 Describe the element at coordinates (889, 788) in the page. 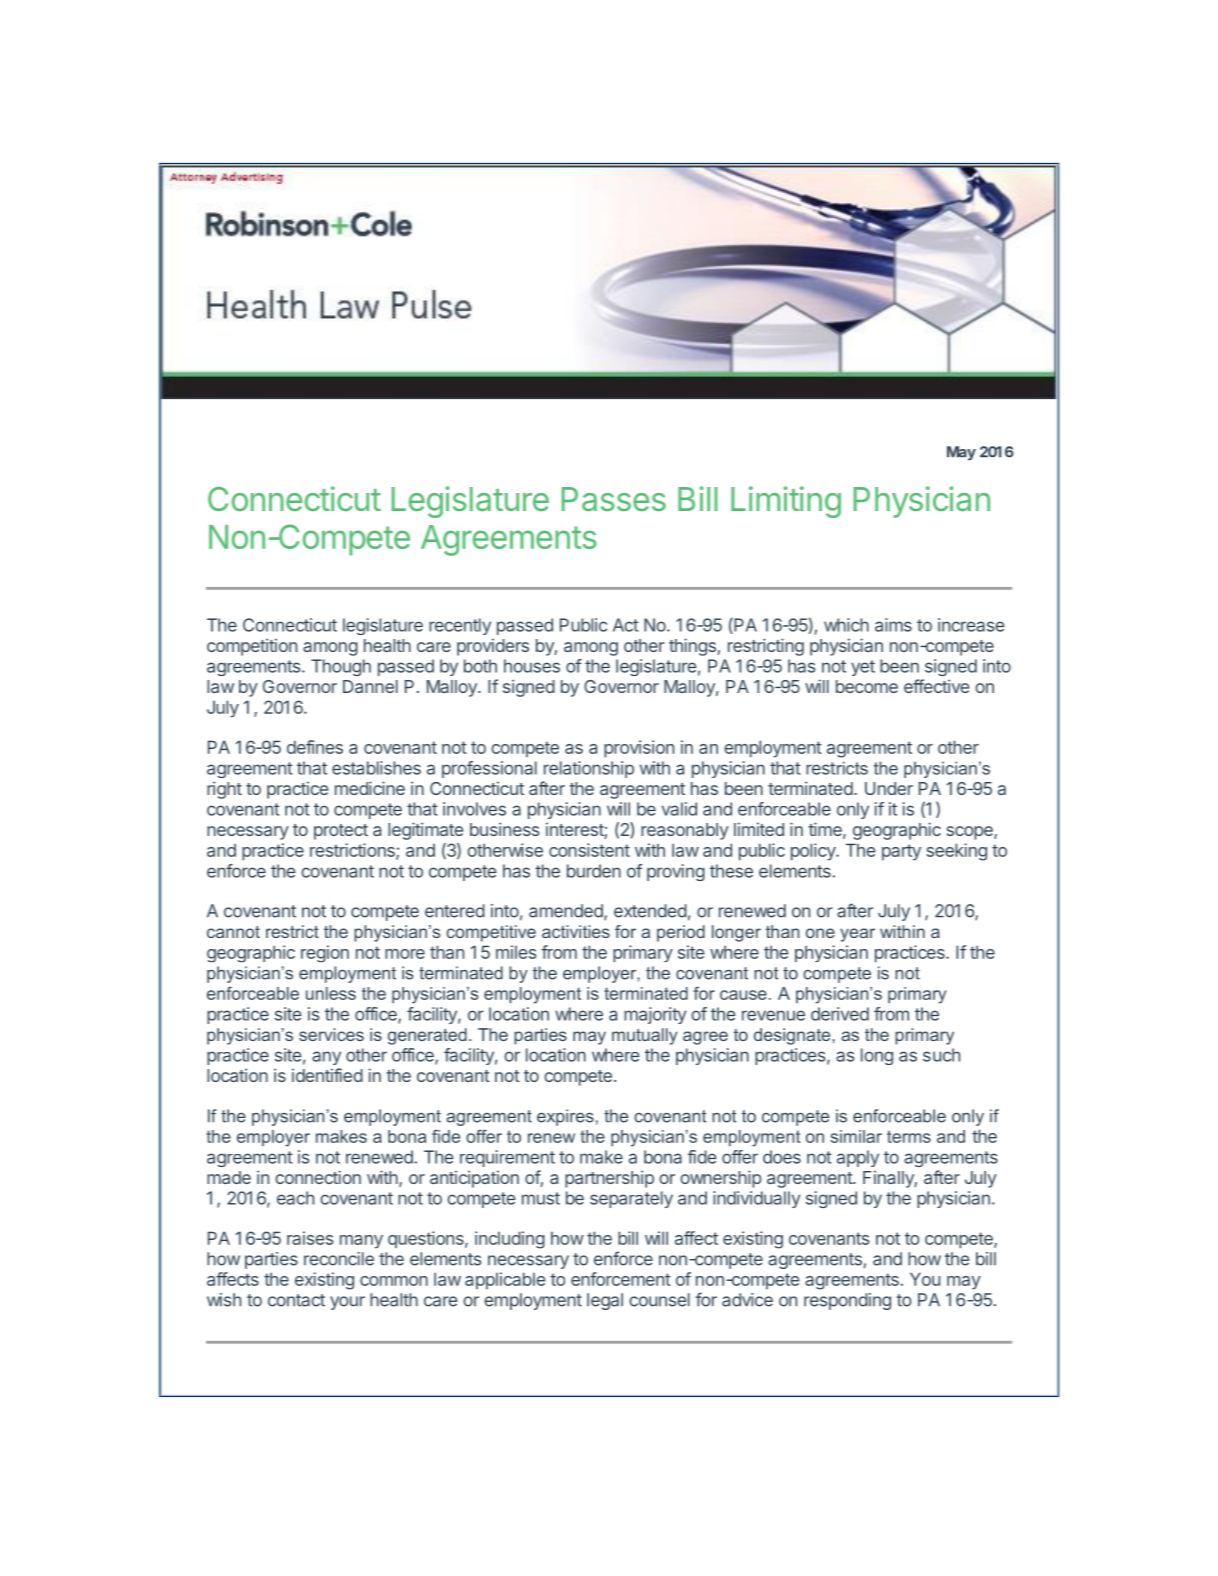

I see `Under` at that location.
